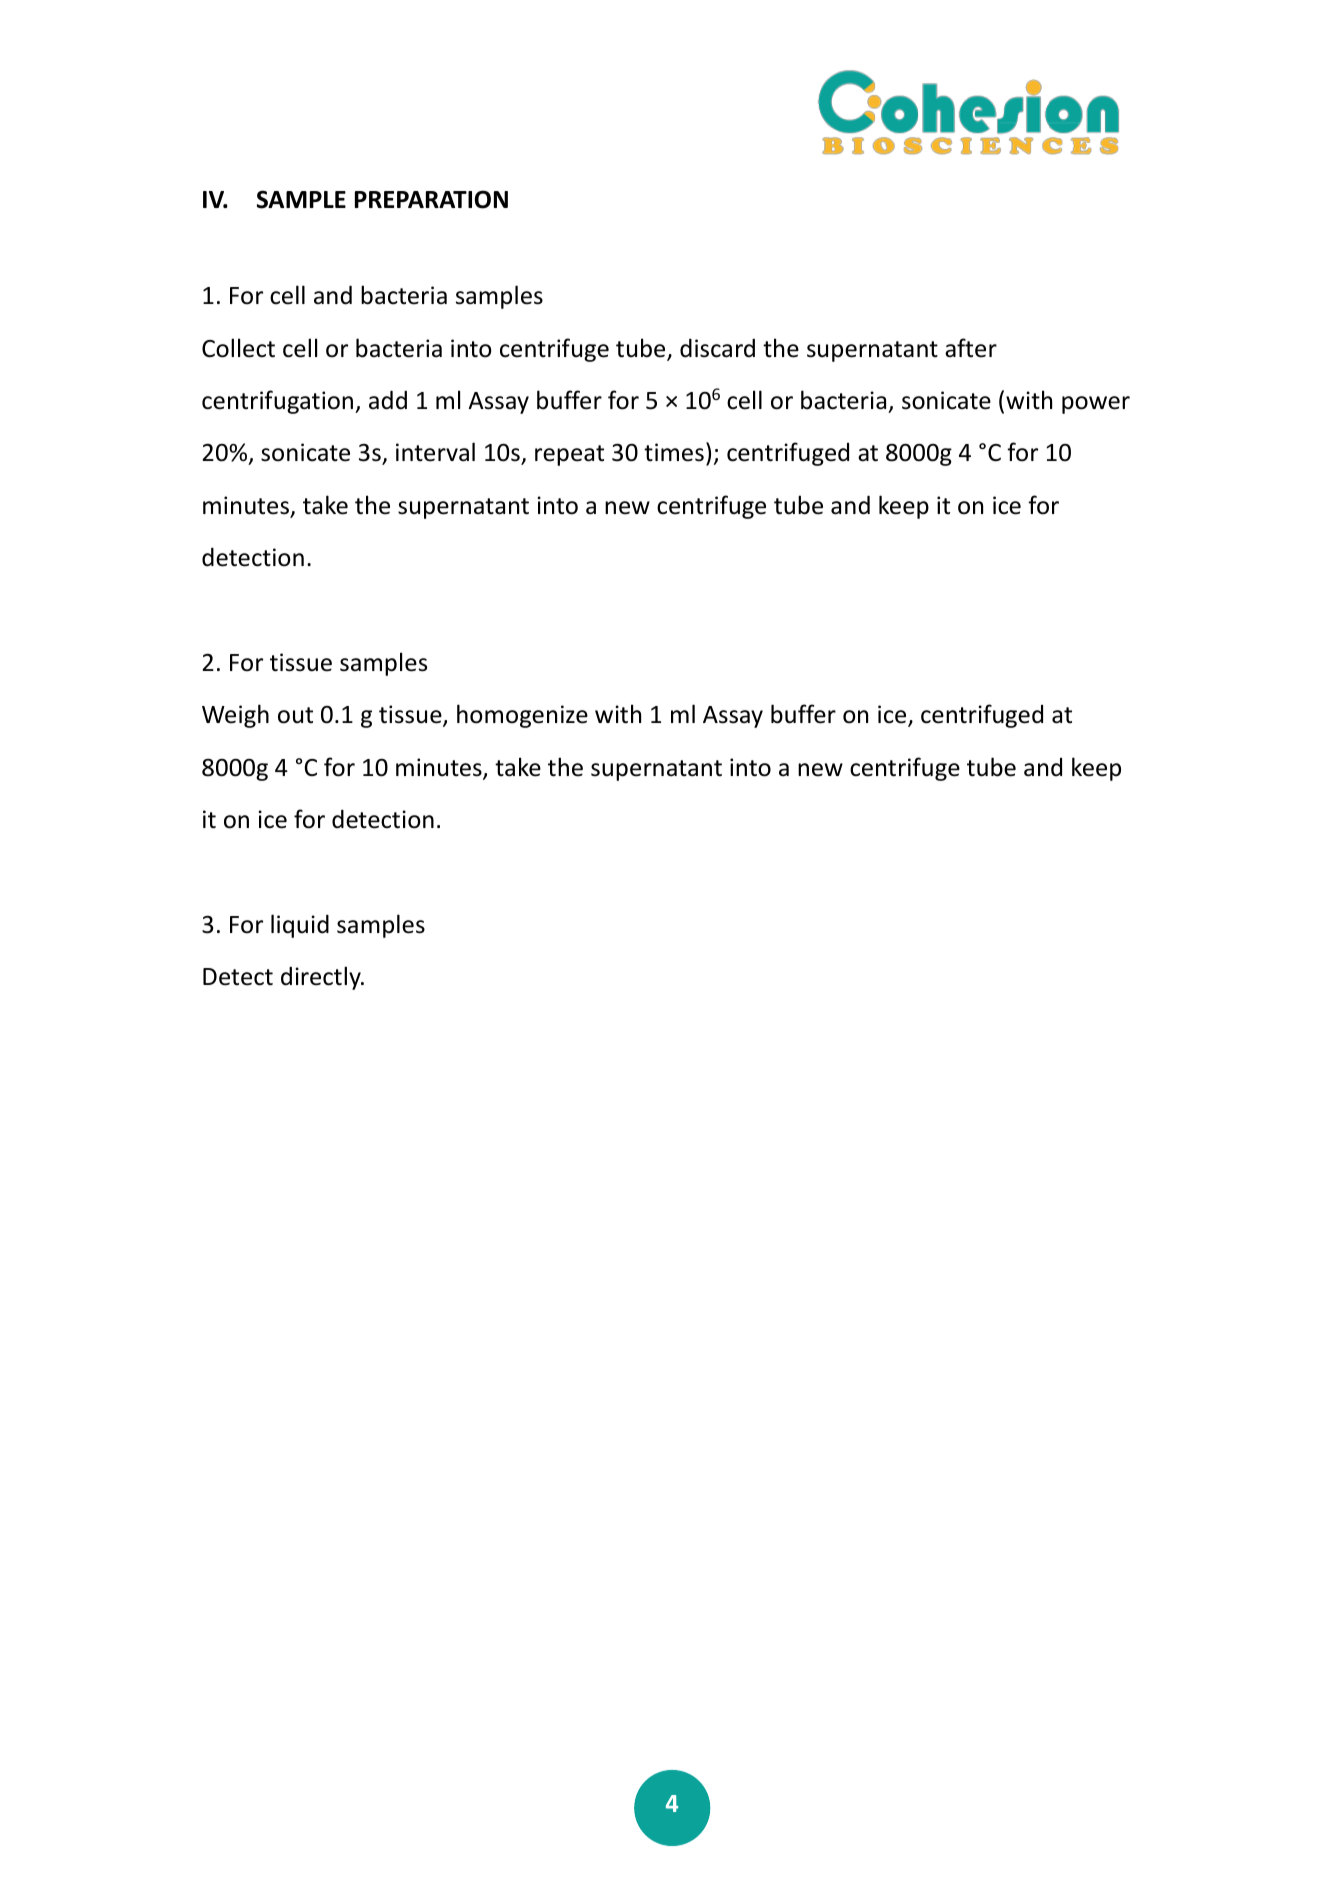 Image resolution: width=1332 pixels, height=1884 pixels. Describe the element at coordinates (1096, 405) in the screenshot. I see `power` at that location.
